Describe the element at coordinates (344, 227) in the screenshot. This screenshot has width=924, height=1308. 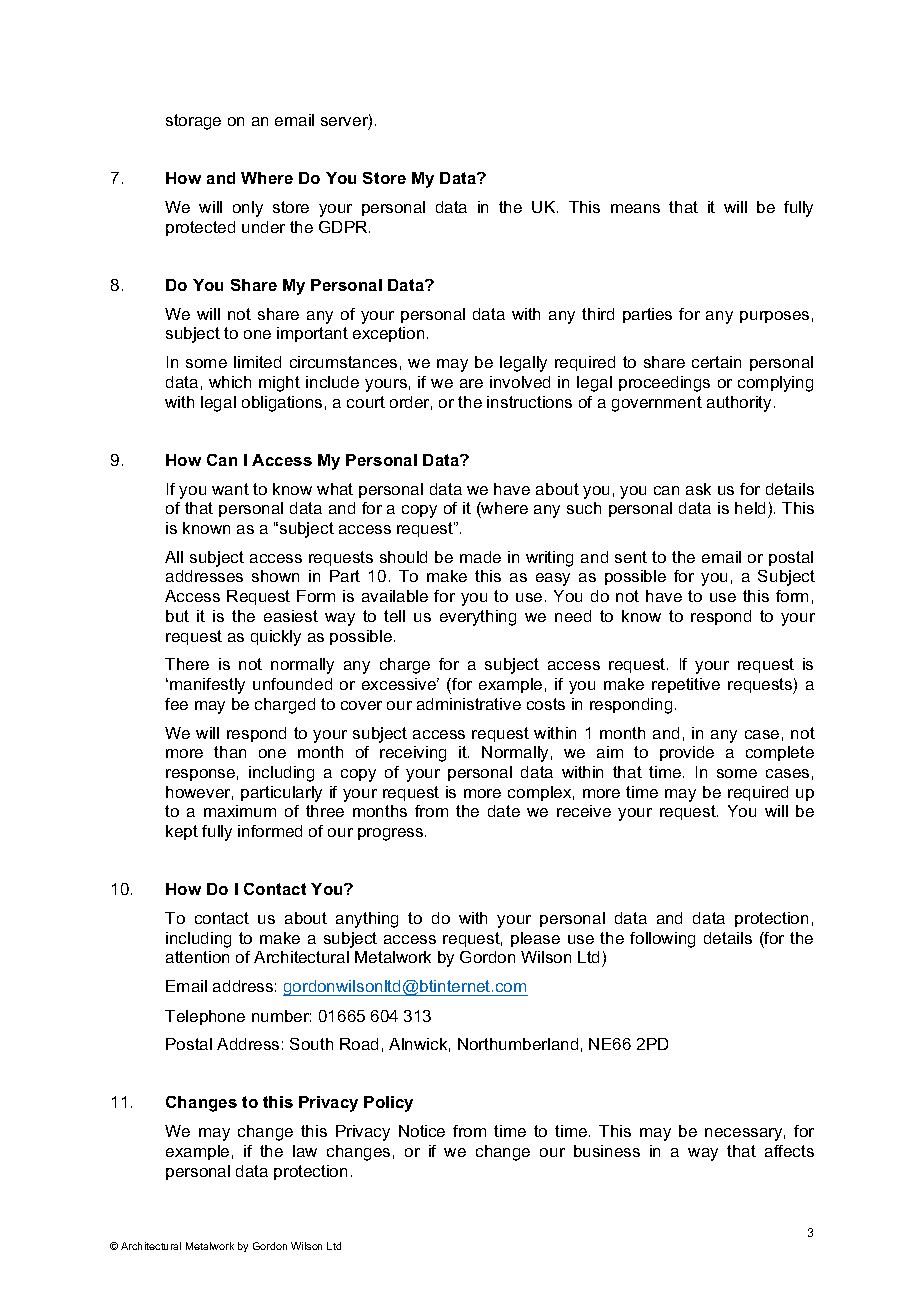
I see `GDPR` at that location.
